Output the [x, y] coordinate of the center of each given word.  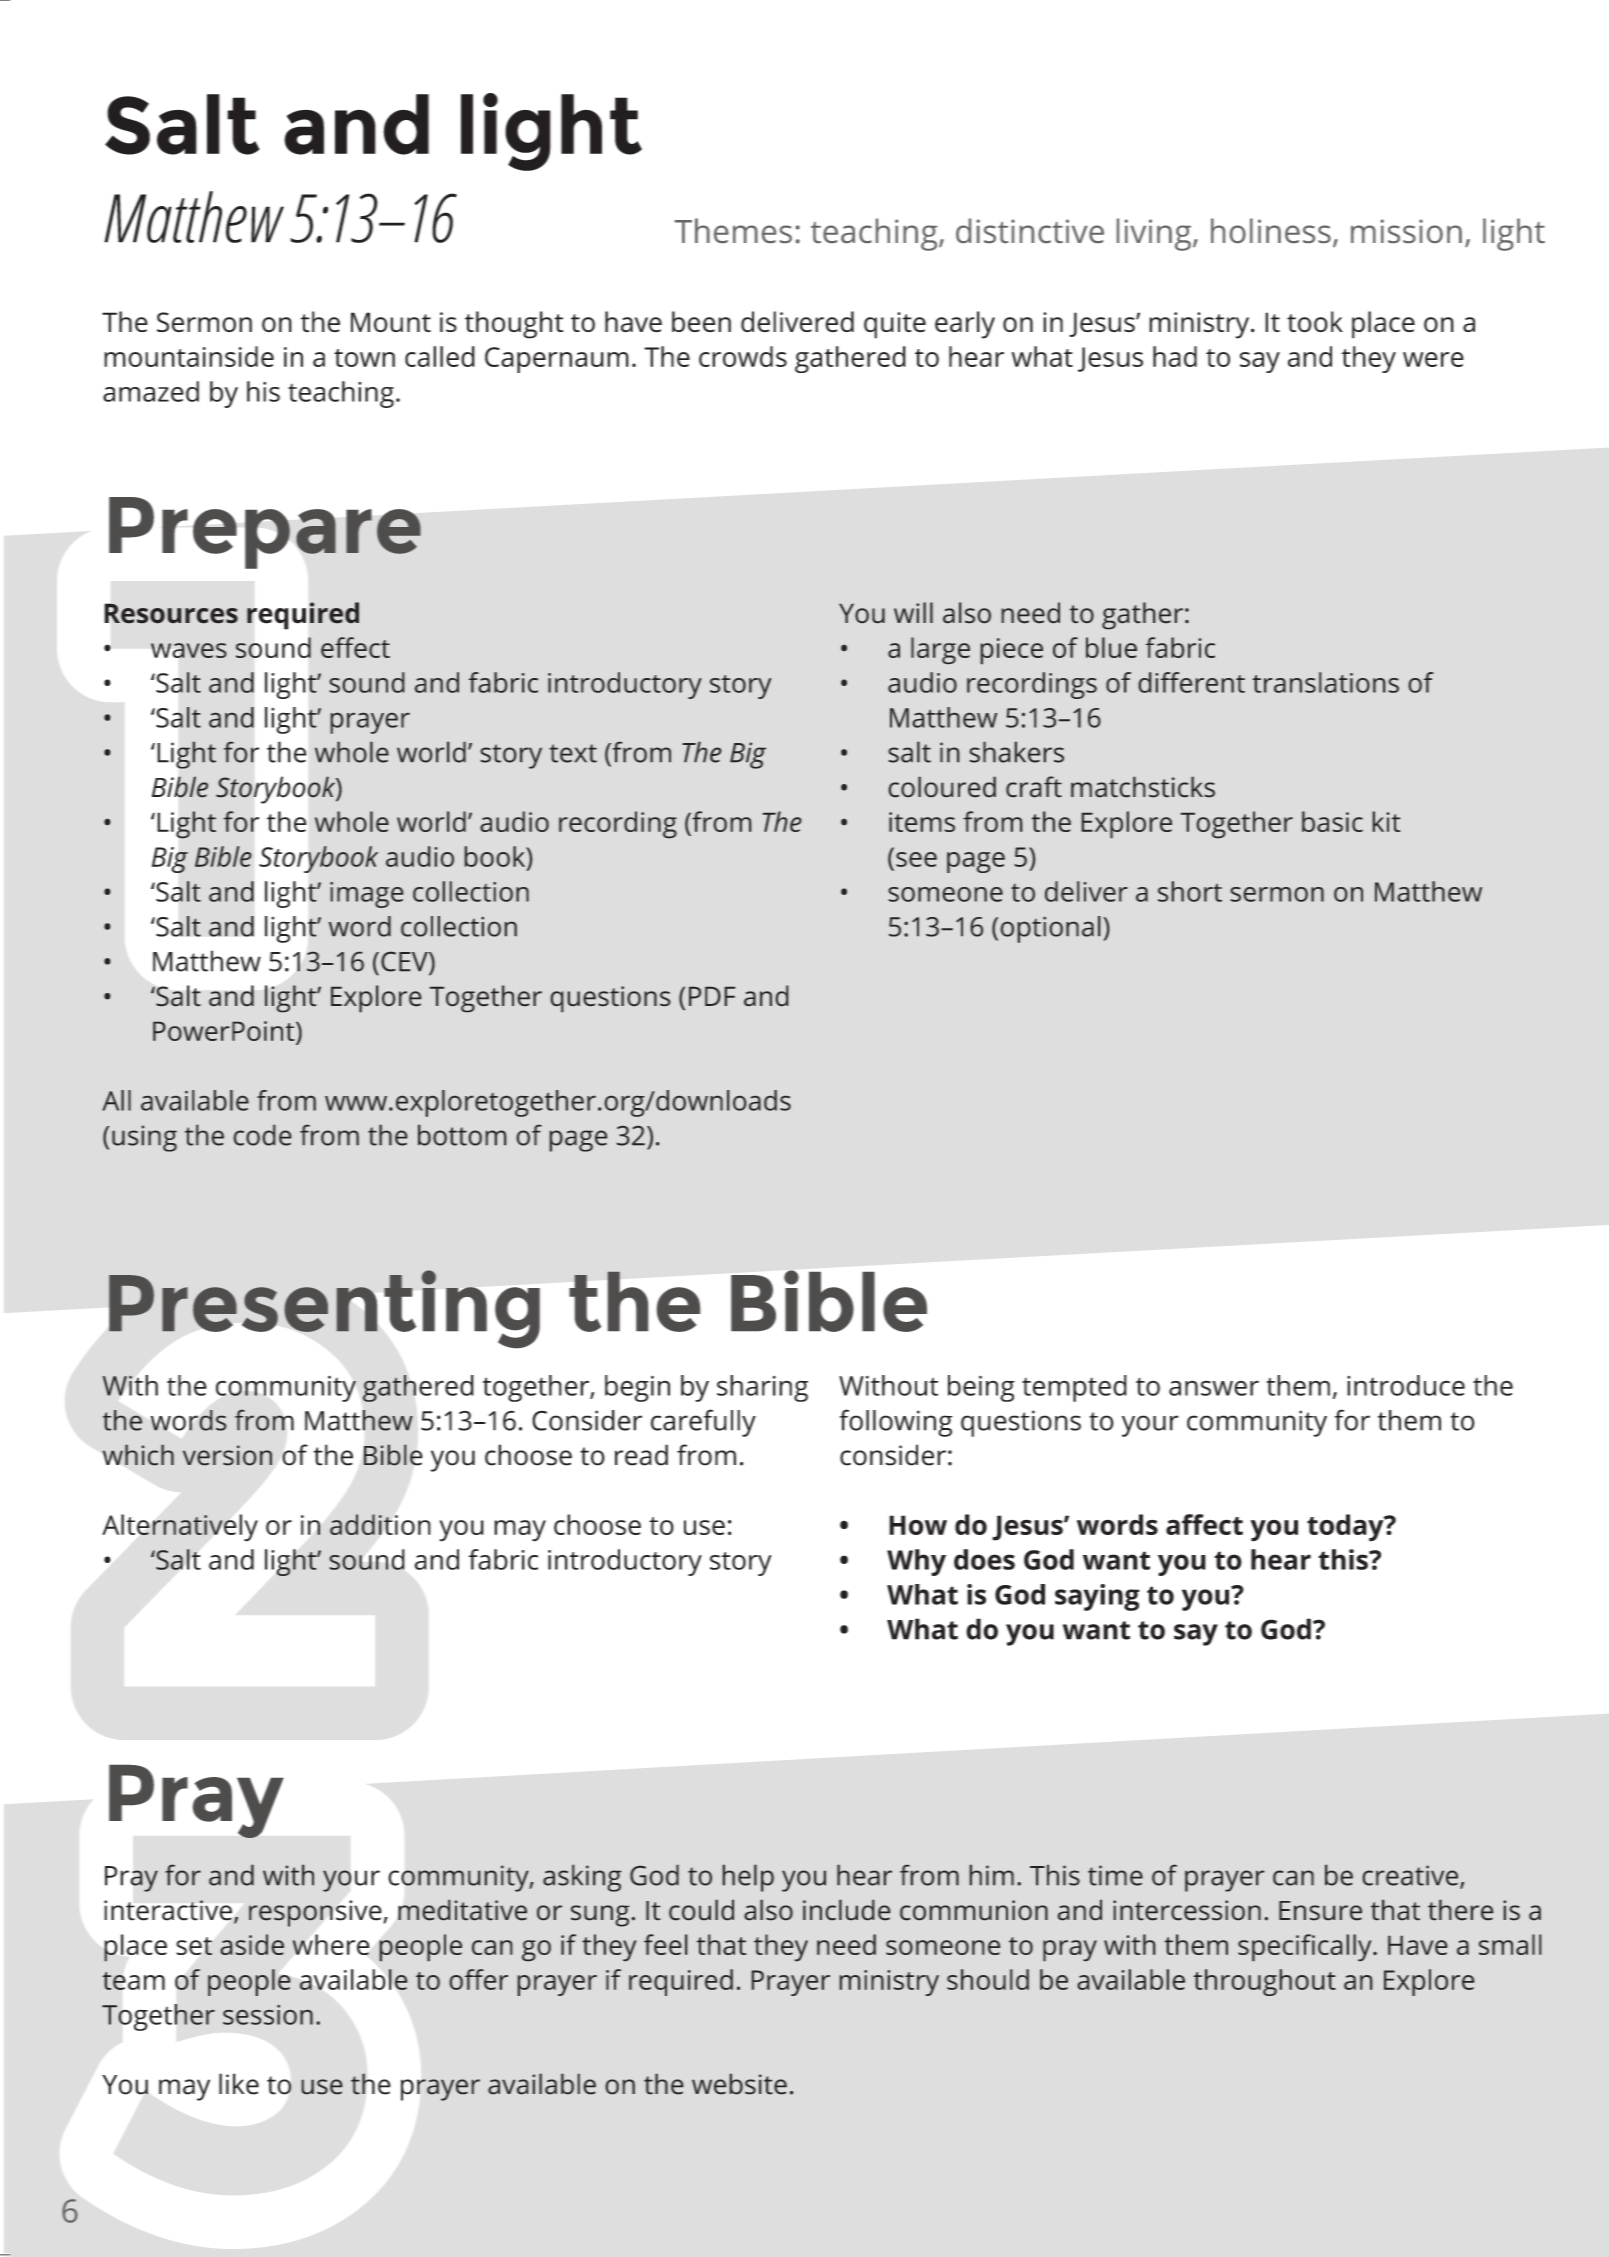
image [366, 895]
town [364, 358]
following [896, 1423]
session [268, 2015]
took [1315, 322]
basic [1332, 821]
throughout [1265, 1982]
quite [895, 325]
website [739, 2084]
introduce [1406, 1385]
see [916, 859]
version [227, 1455]
